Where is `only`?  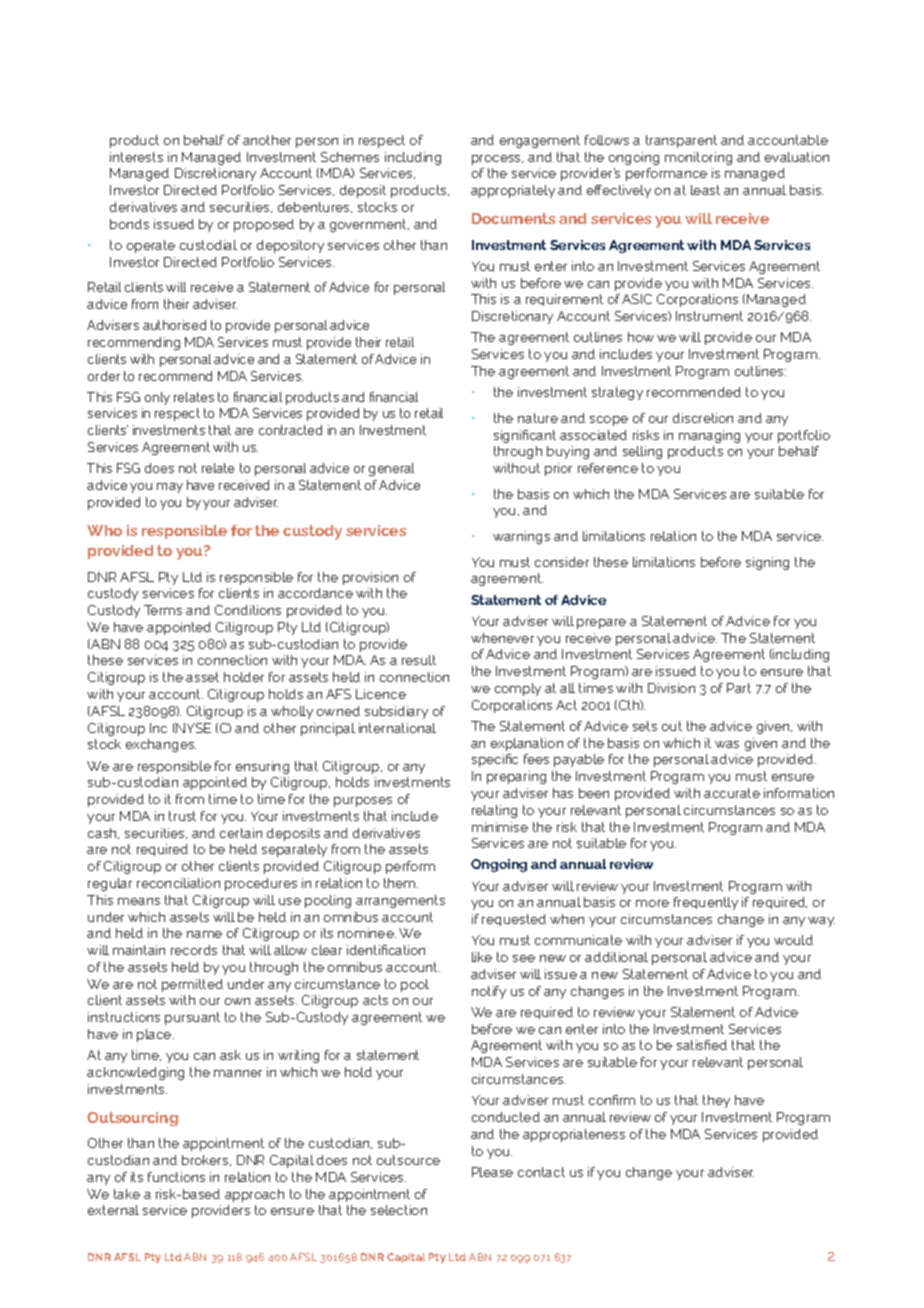 only is located at coordinates (157, 398).
